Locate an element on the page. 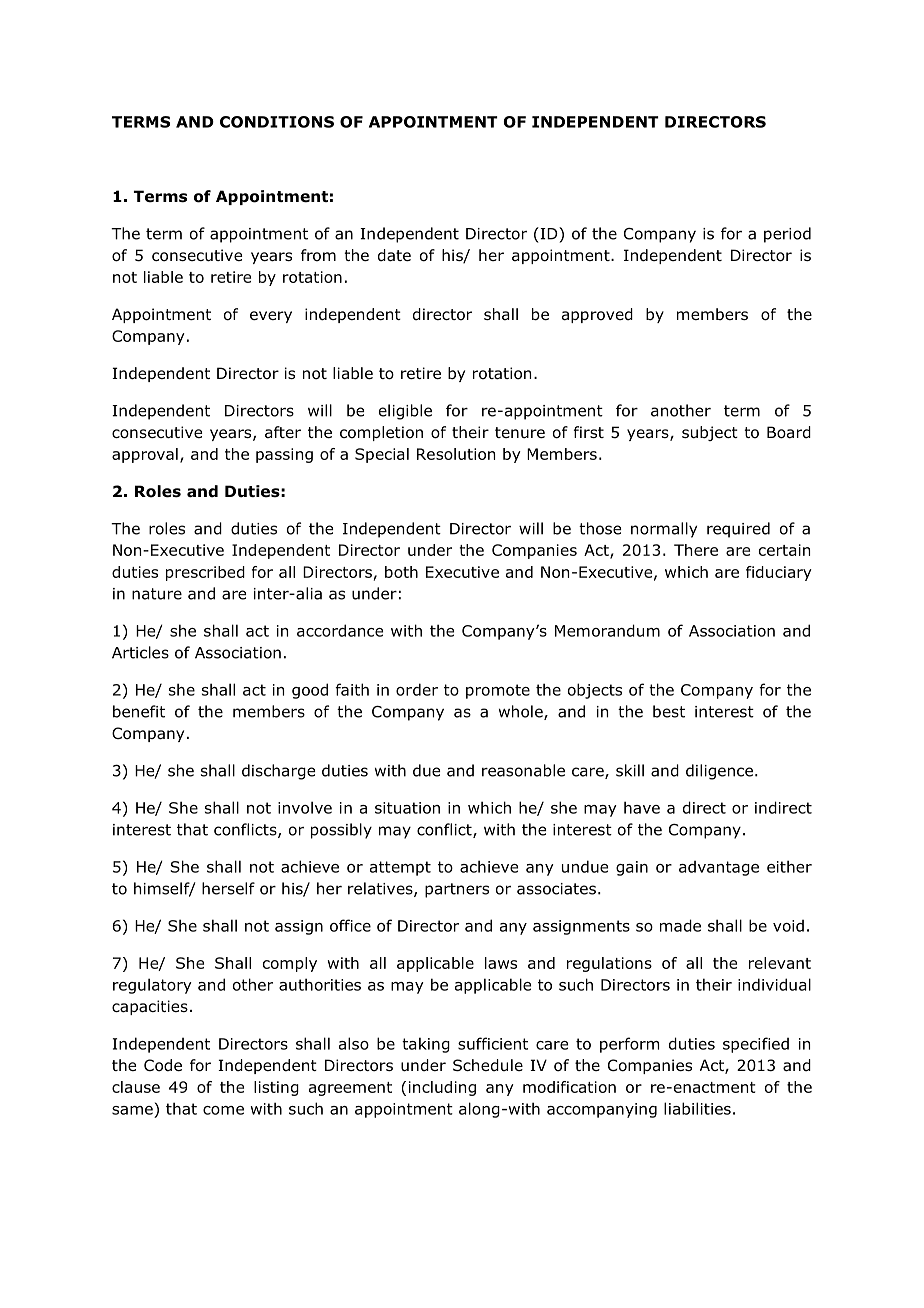 The width and height of the document is (924, 1308). herself is located at coordinates (228, 888).
